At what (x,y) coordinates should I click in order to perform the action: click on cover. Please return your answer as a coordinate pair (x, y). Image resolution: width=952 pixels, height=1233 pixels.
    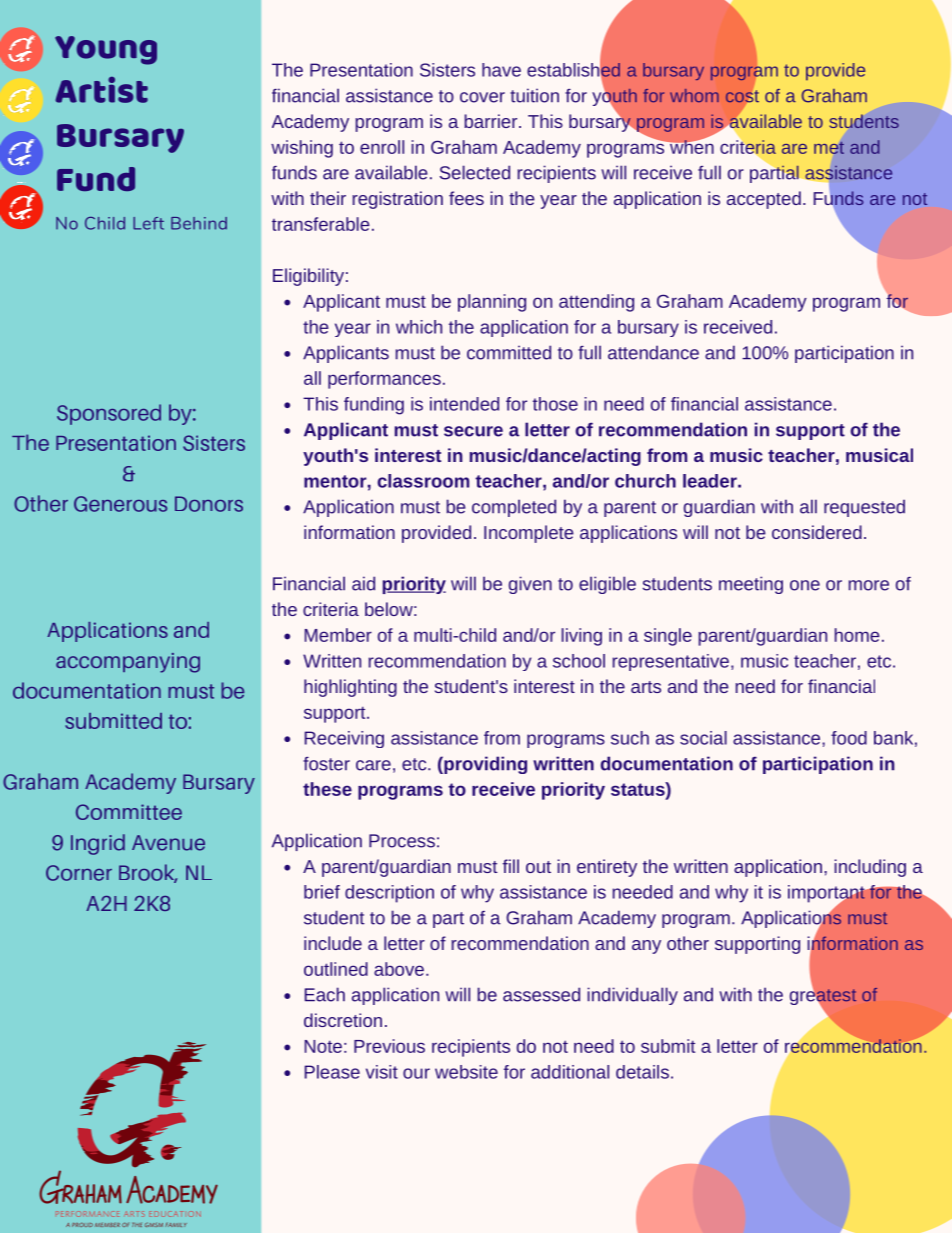
    Looking at the image, I should click on (482, 97).
